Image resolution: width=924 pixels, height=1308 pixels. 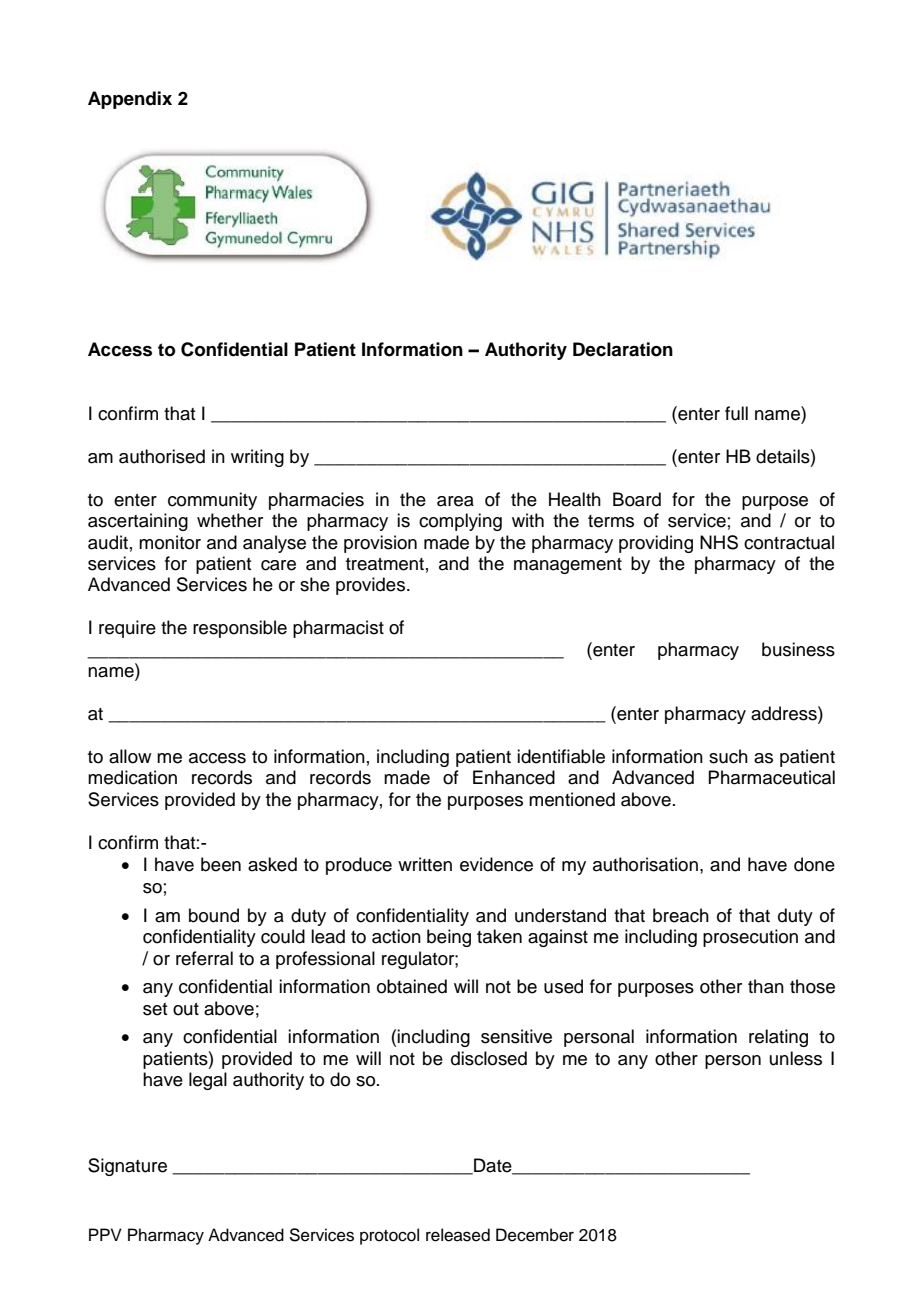 I want to click on Signature, so click(x=127, y=1167).
